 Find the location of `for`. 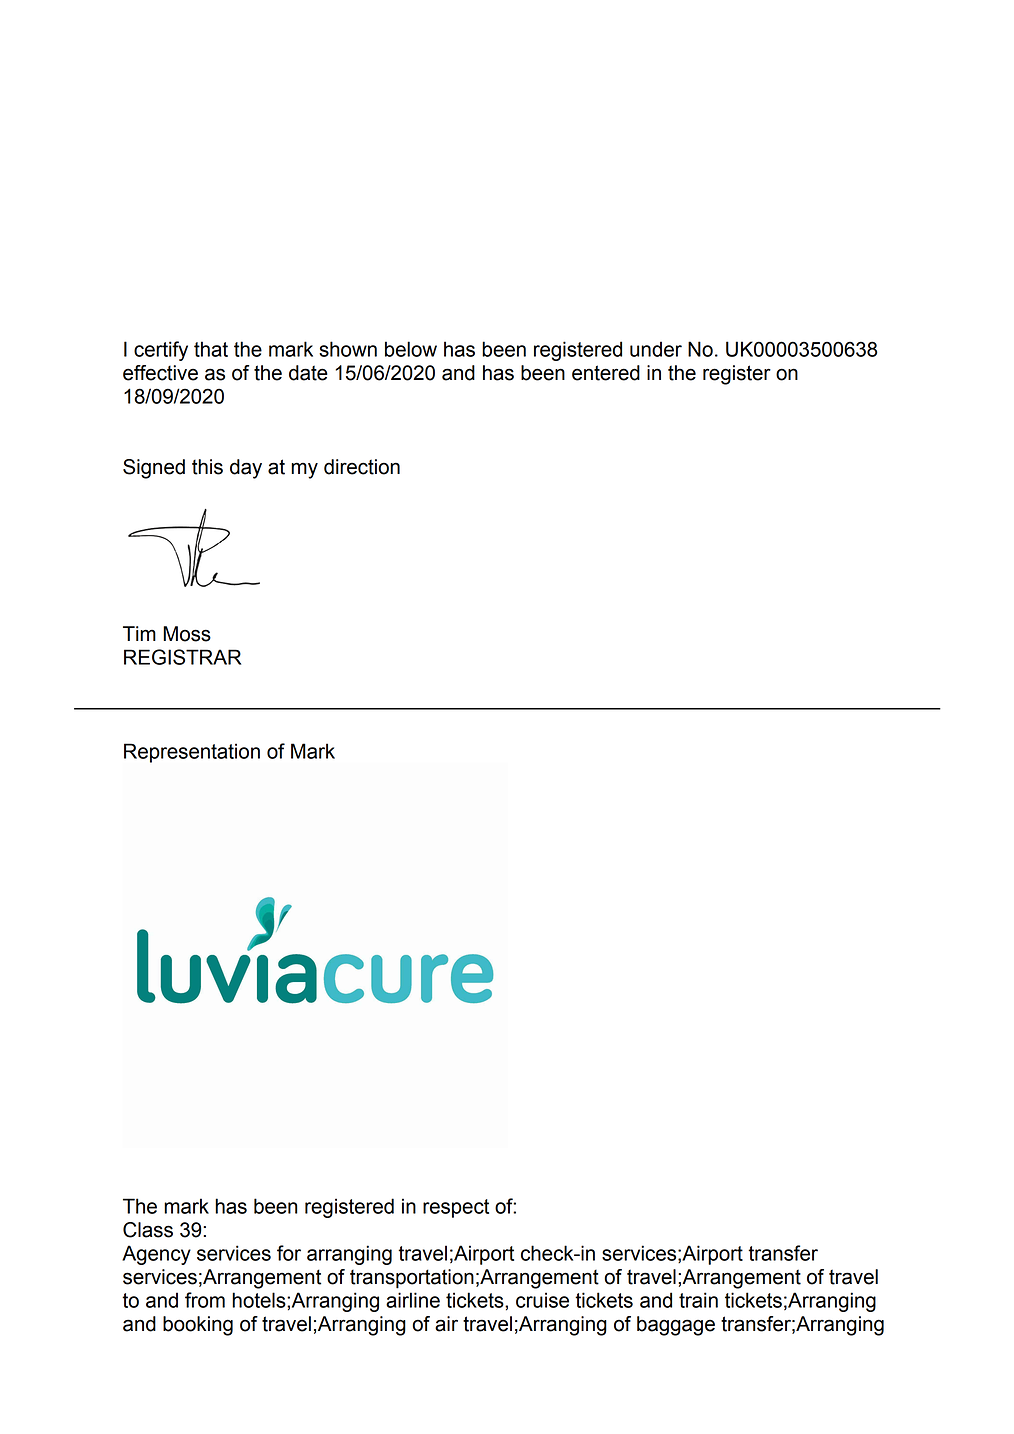

for is located at coordinates (289, 1253).
